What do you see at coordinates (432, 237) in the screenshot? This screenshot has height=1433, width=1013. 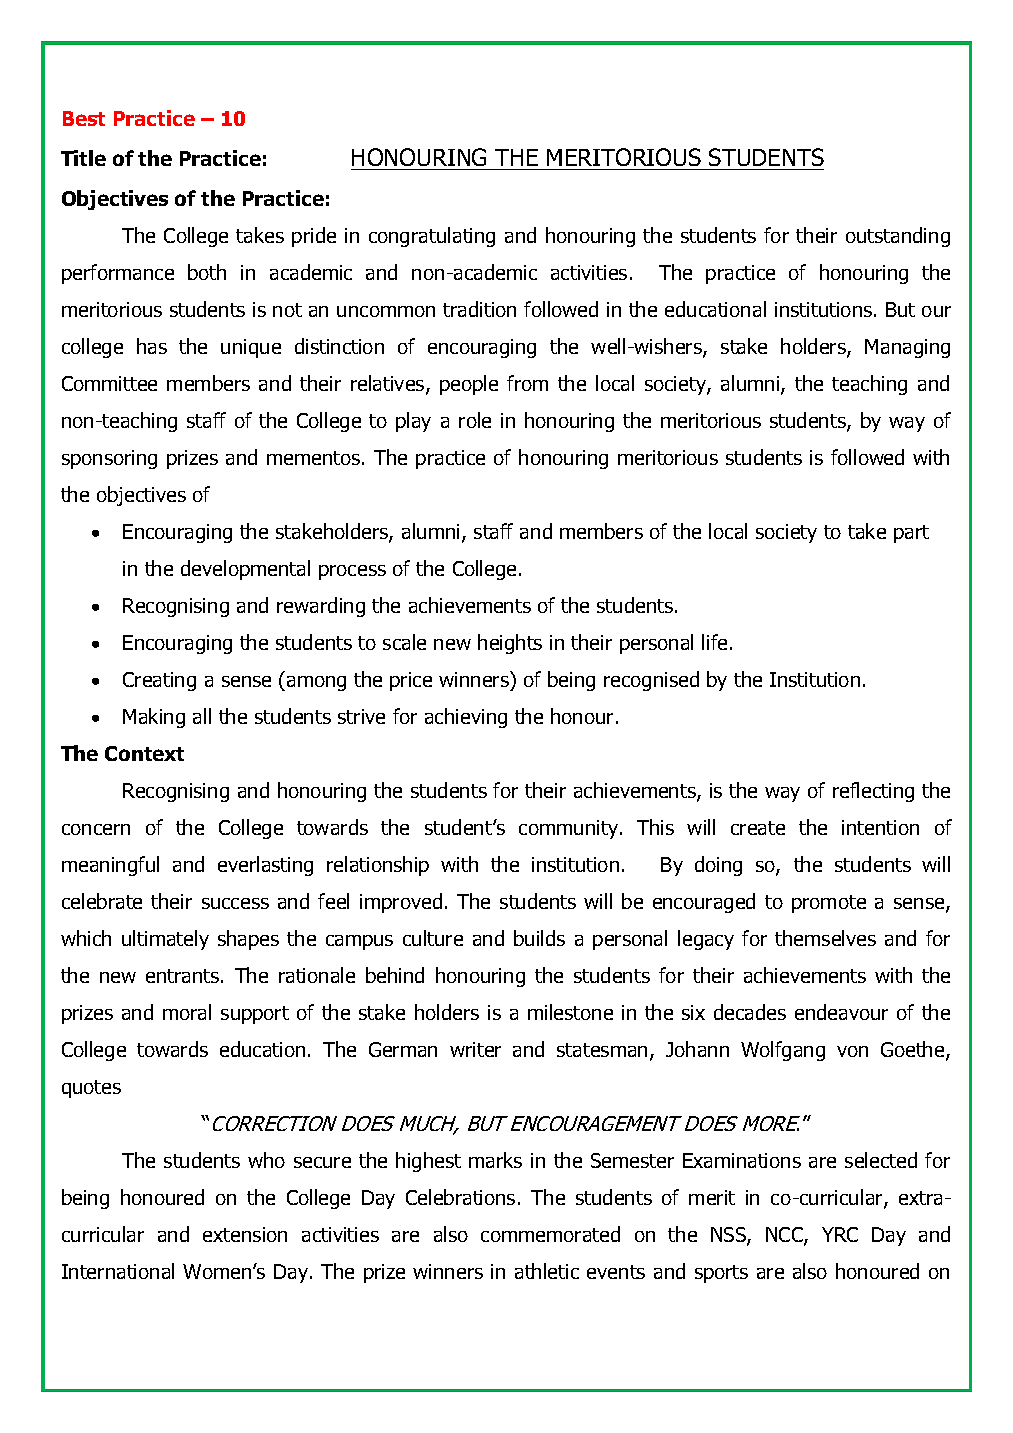 I see `congratulating` at bounding box center [432, 237].
